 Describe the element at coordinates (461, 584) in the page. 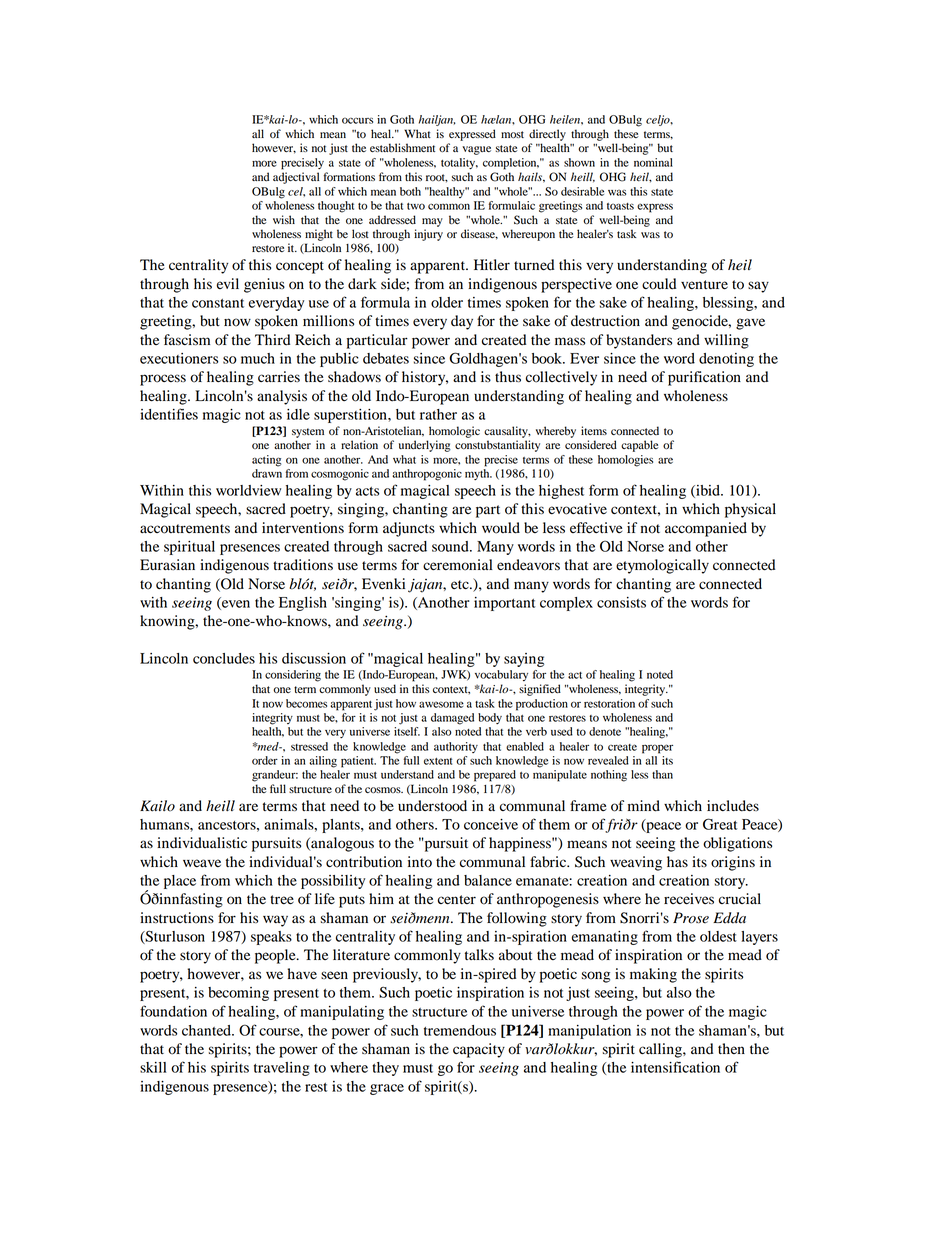

I see `etc` at that location.
